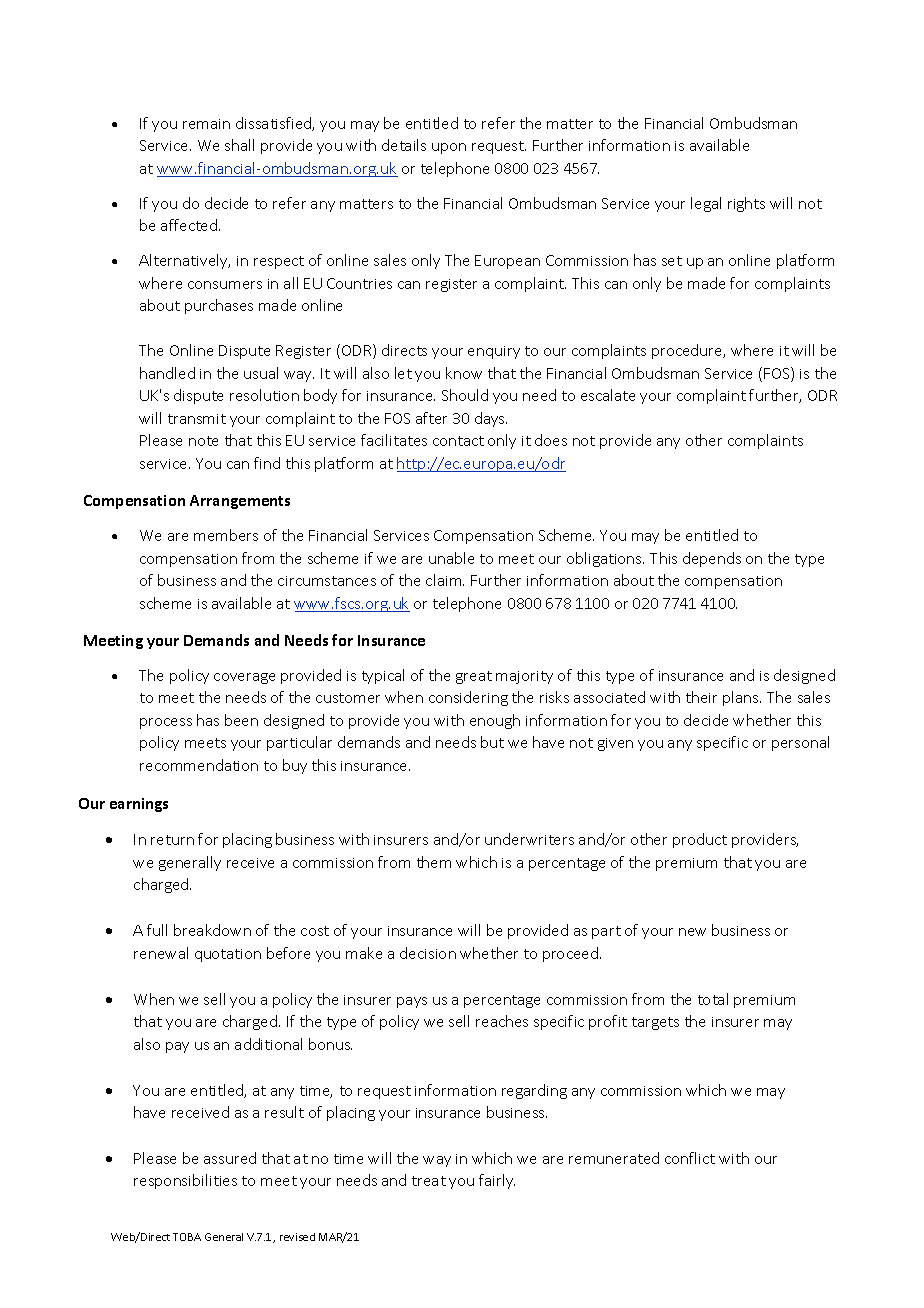 Image resolution: width=924 pixels, height=1308 pixels. Describe the element at coordinates (172, 840) in the screenshot. I see `return` at that location.
